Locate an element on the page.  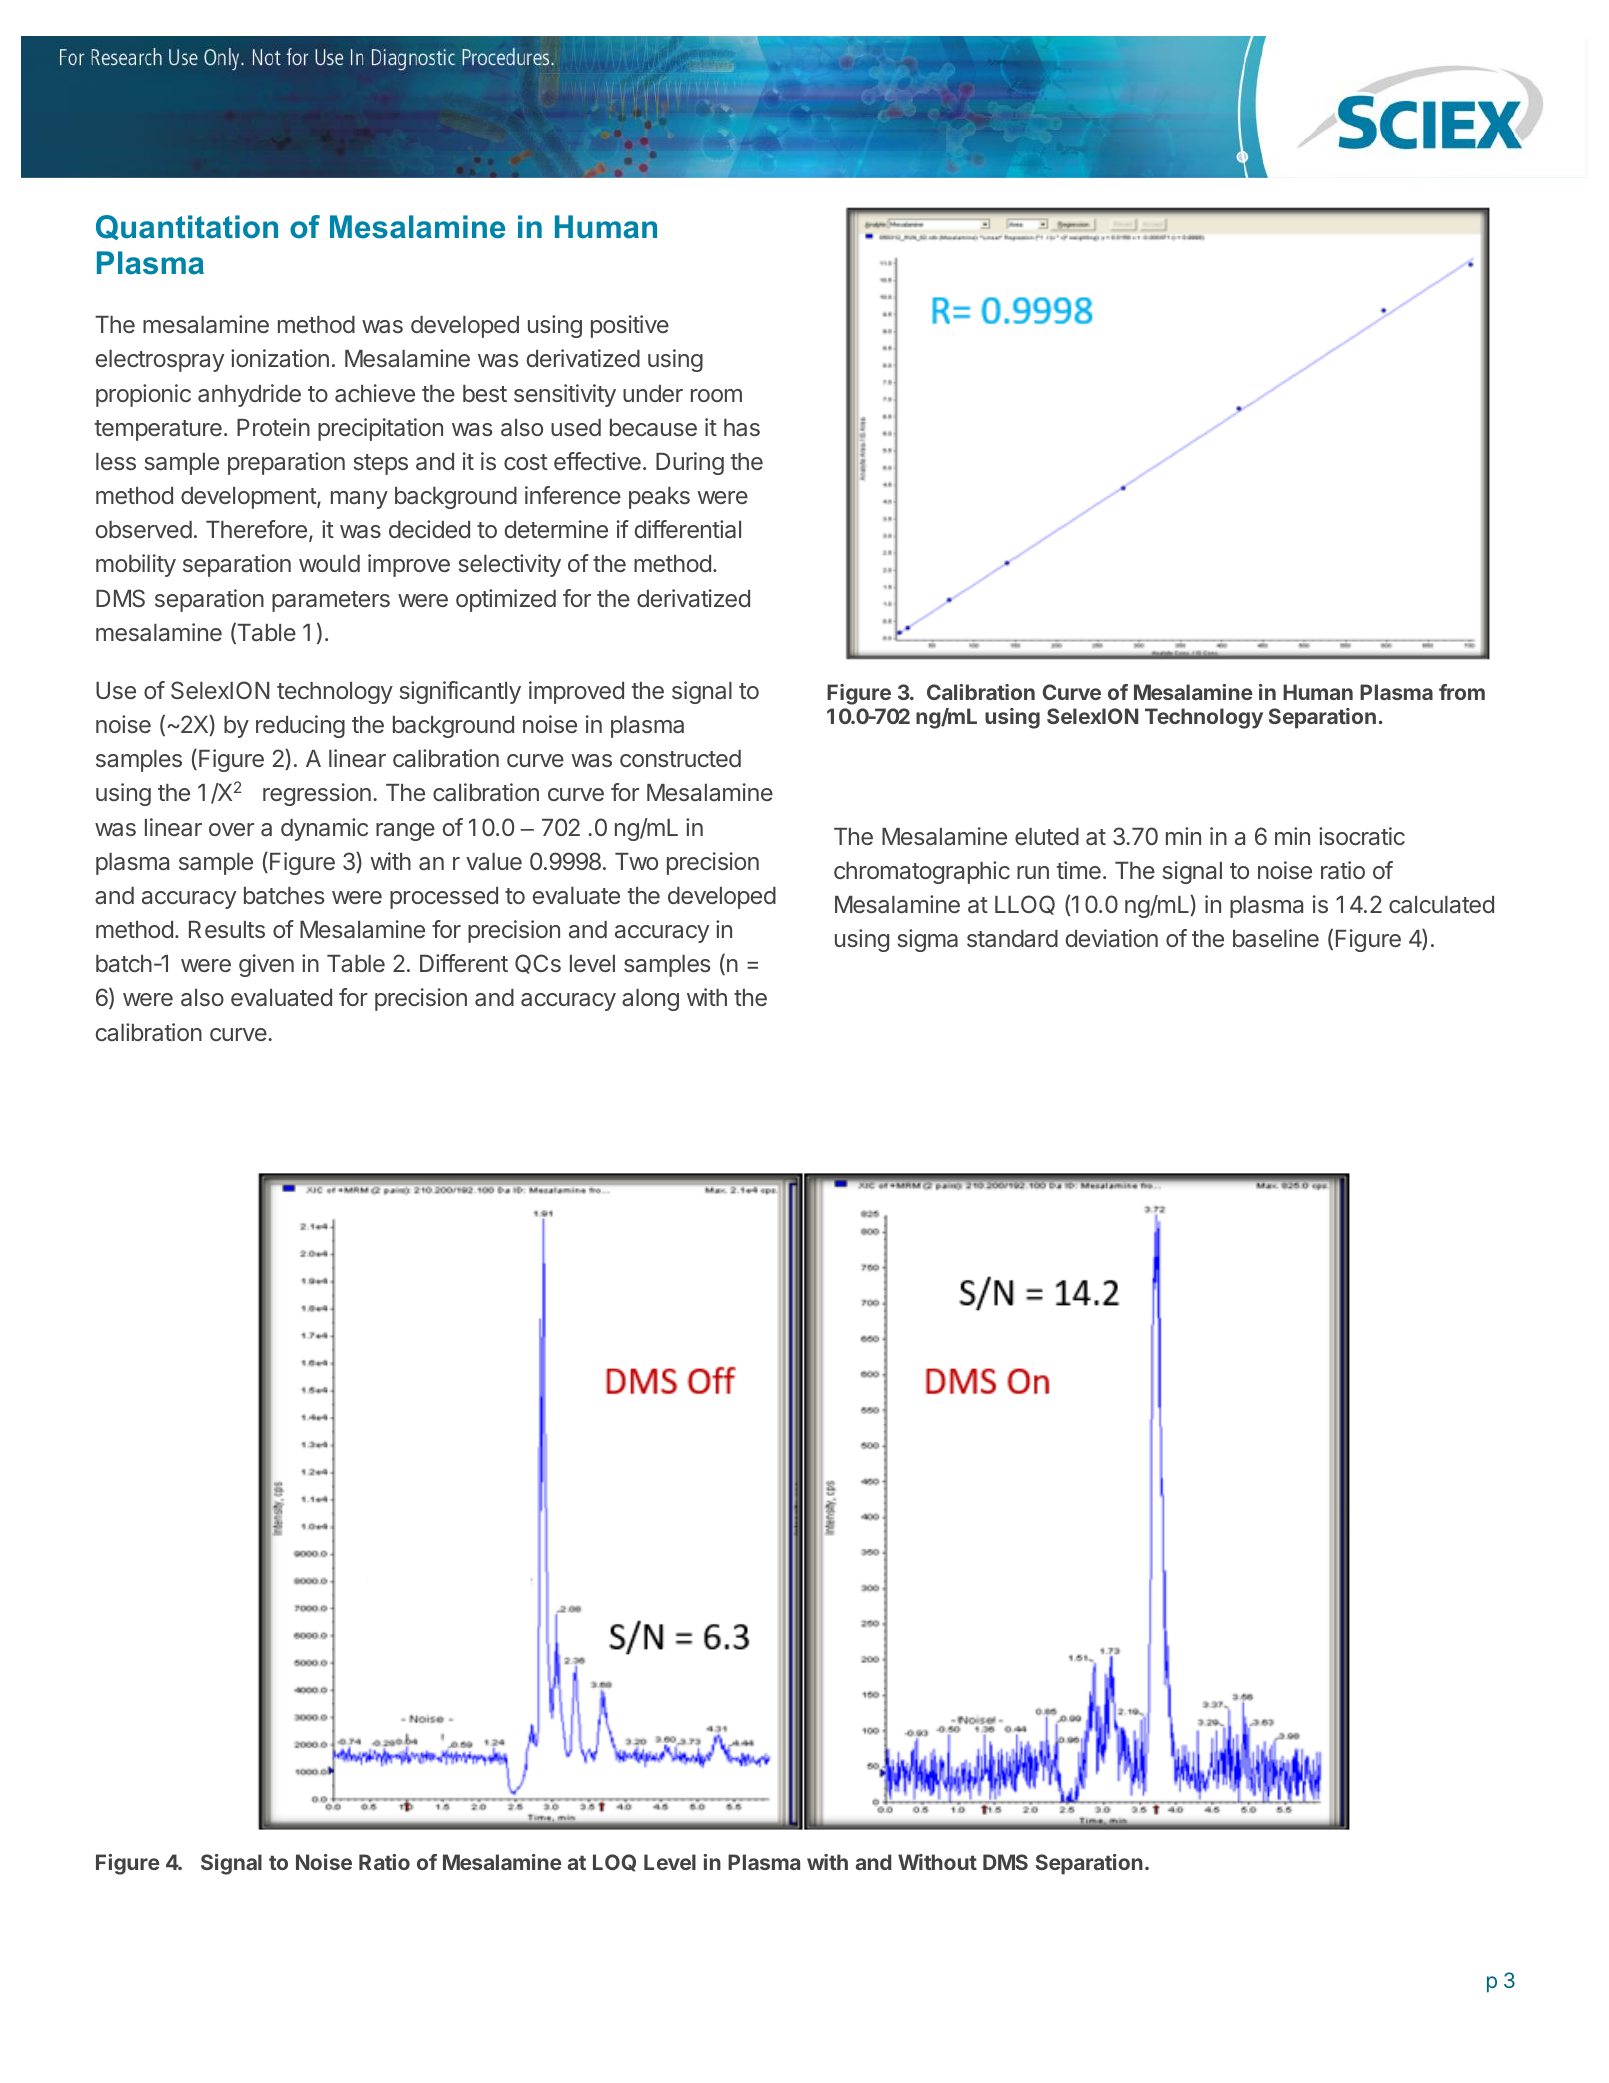
given is located at coordinates (266, 965).
